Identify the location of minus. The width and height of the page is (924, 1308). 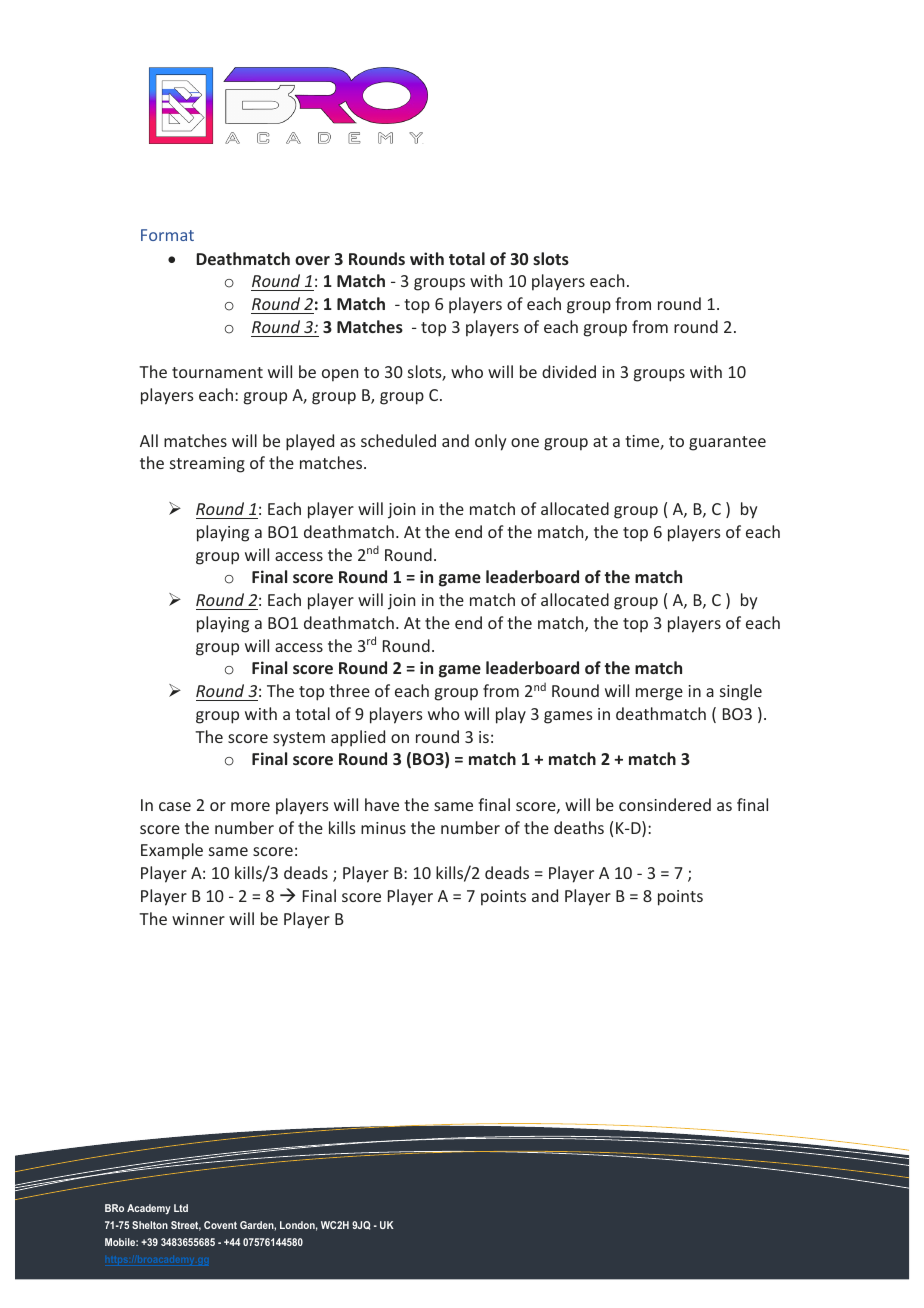
(383, 828).
